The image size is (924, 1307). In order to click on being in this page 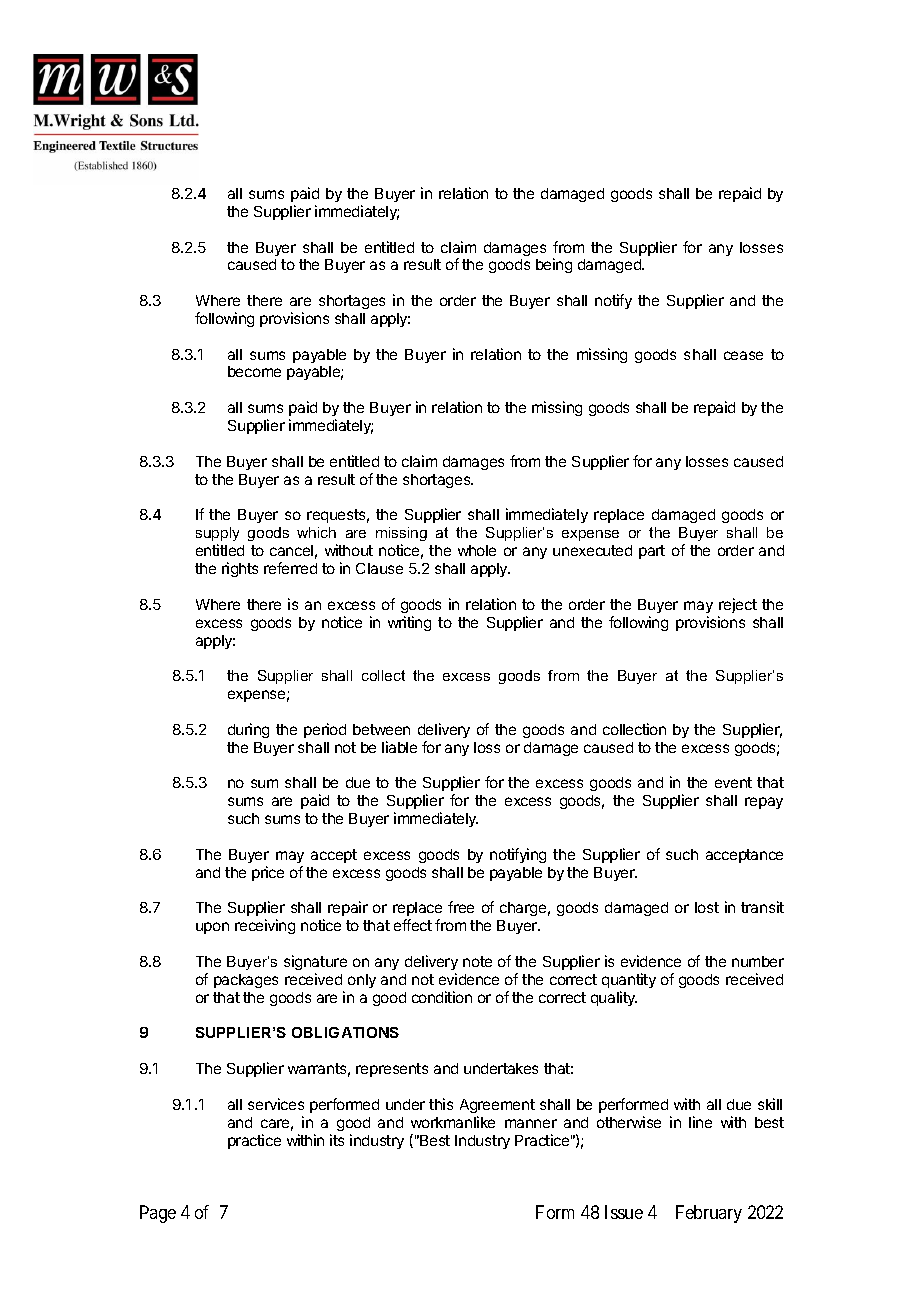, I will do `click(554, 265)`.
